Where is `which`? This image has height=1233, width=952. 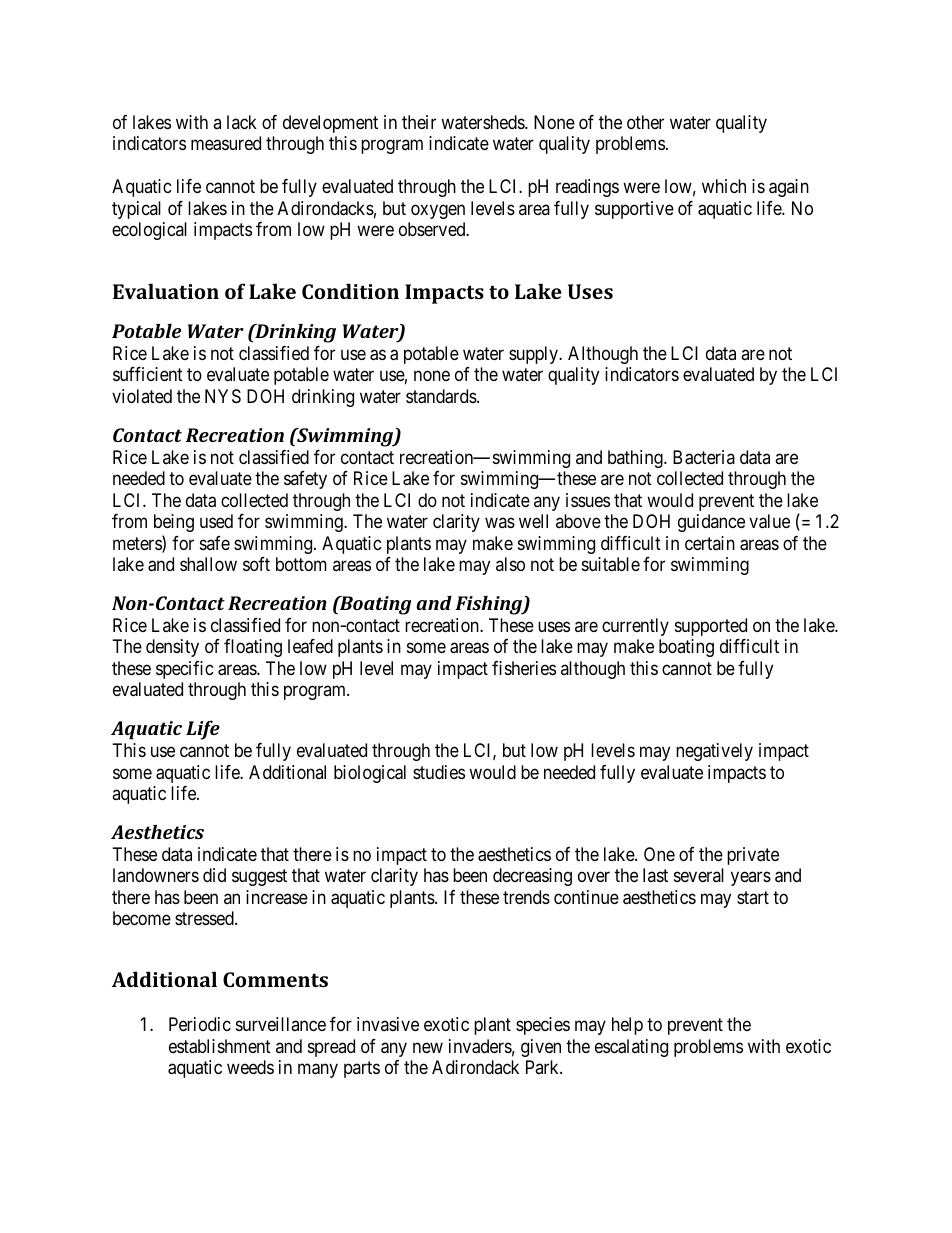
which is located at coordinates (724, 186).
